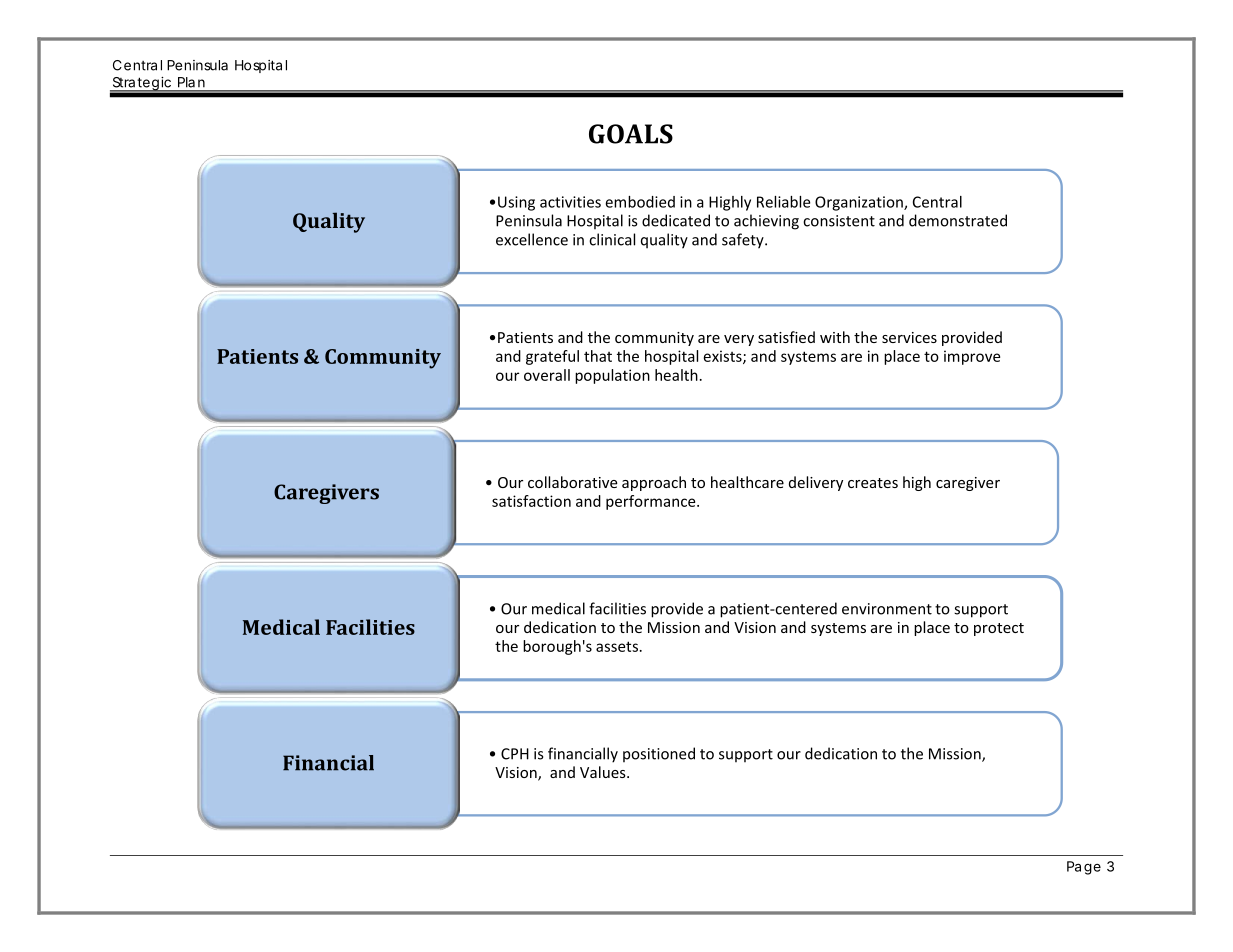 This screenshot has height=952, width=1233. What do you see at coordinates (515, 754) in the screenshot?
I see `CPH` at bounding box center [515, 754].
